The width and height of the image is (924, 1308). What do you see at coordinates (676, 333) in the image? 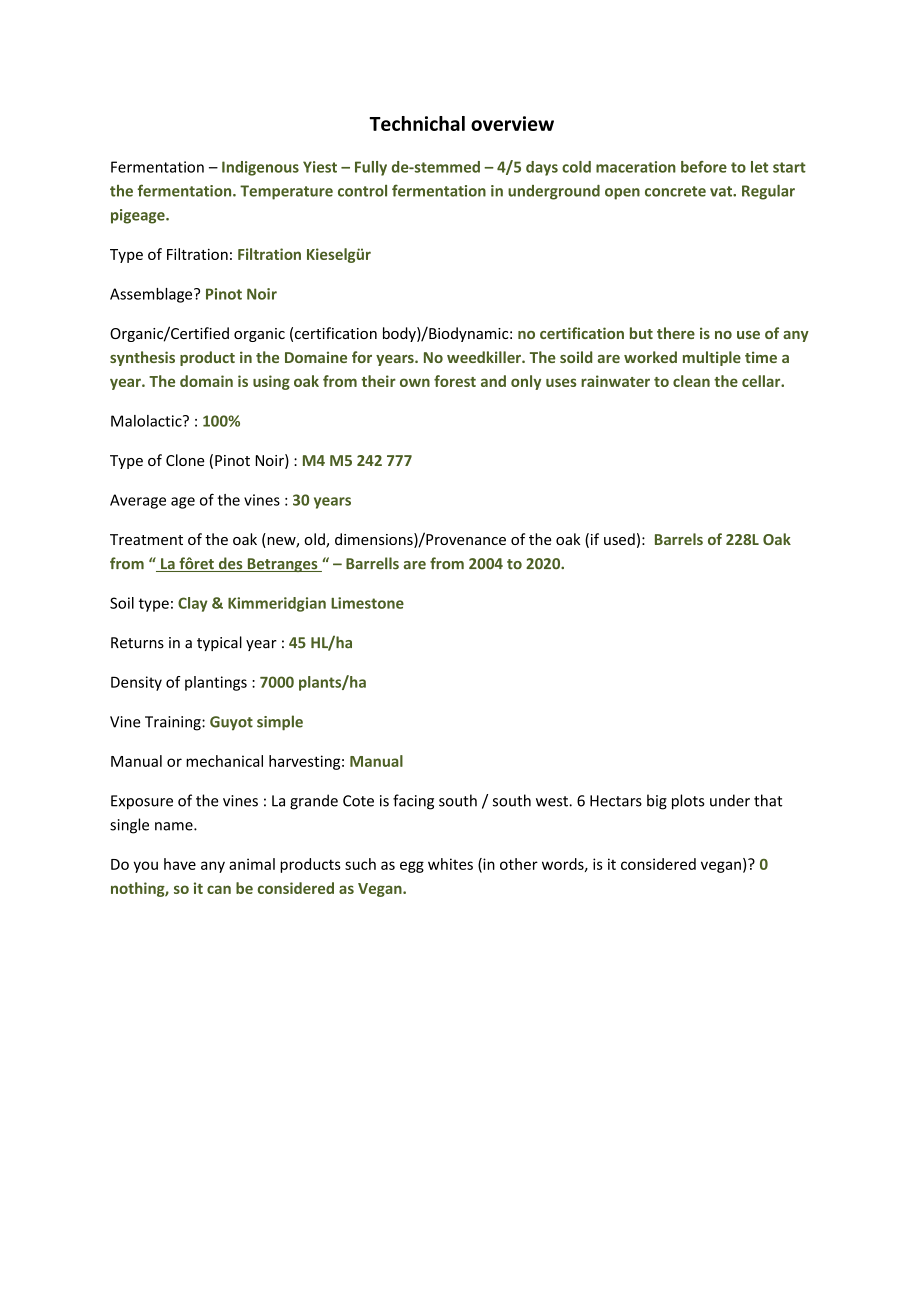
I see `there` at bounding box center [676, 333].
